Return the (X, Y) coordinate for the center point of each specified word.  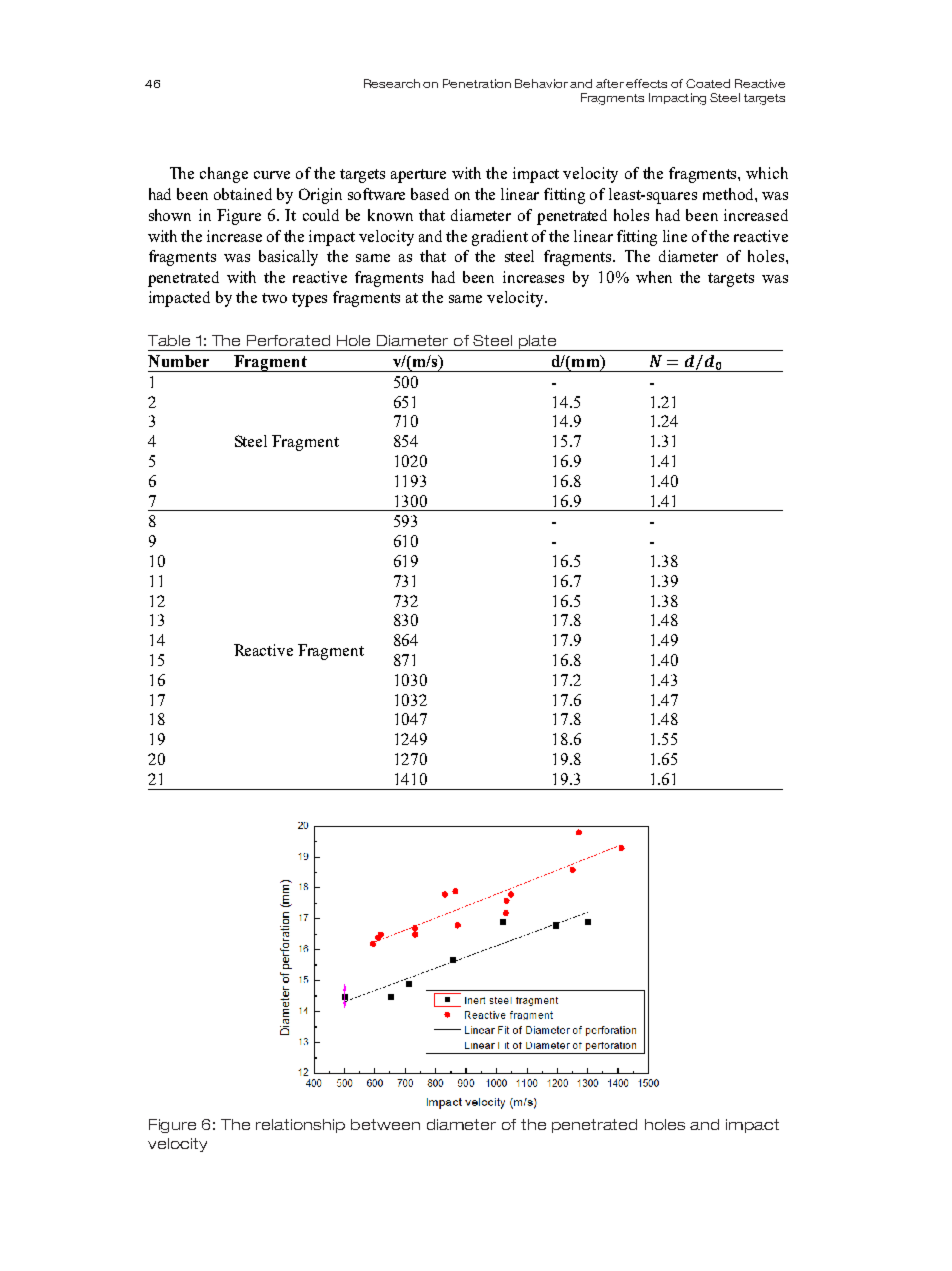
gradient (500, 238)
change (224, 175)
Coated (708, 83)
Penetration (477, 83)
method (729, 194)
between (385, 1124)
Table (169, 340)
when (654, 277)
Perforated (288, 340)
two (274, 298)
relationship (300, 1126)
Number (178, 361)
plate (537, 343)
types (309, 300)
